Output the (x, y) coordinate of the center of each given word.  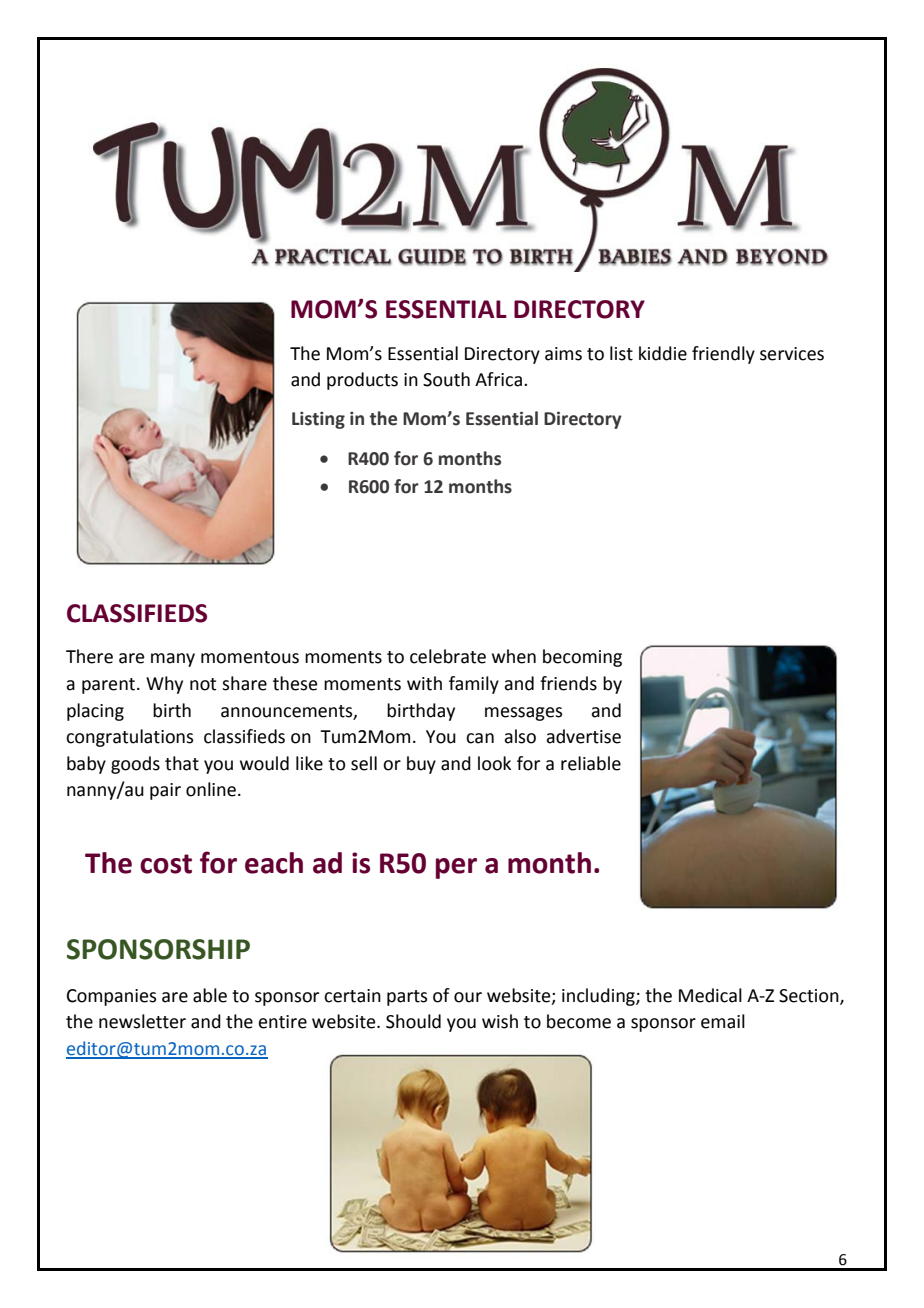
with (424, 683)
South (446, 379)
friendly (723, 355)
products (362, 381)
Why (164, 685)
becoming (582, 658)
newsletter (142, 1021)
